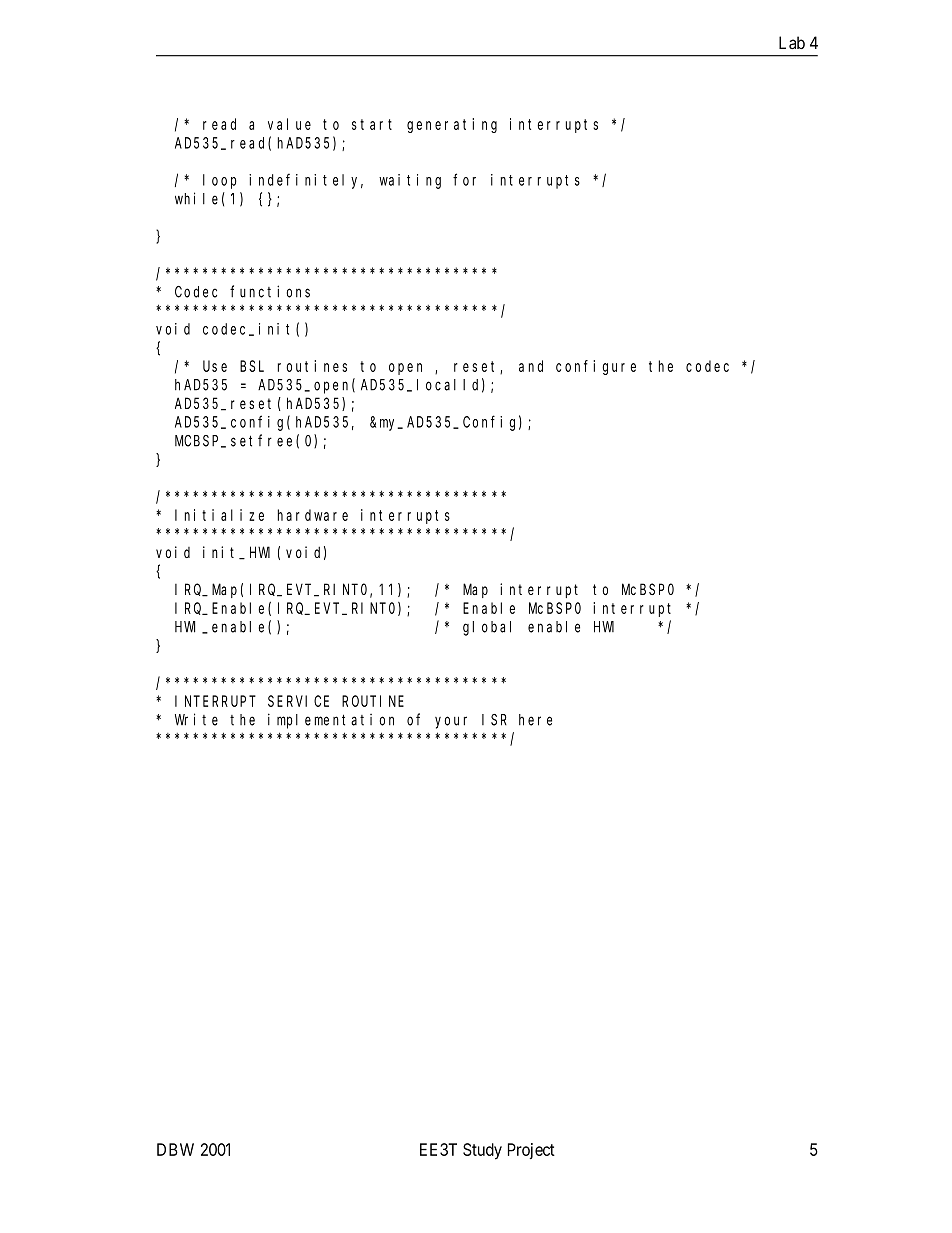 The image size is (952, 1233). I want to click on Study, so click(482, 1151).
